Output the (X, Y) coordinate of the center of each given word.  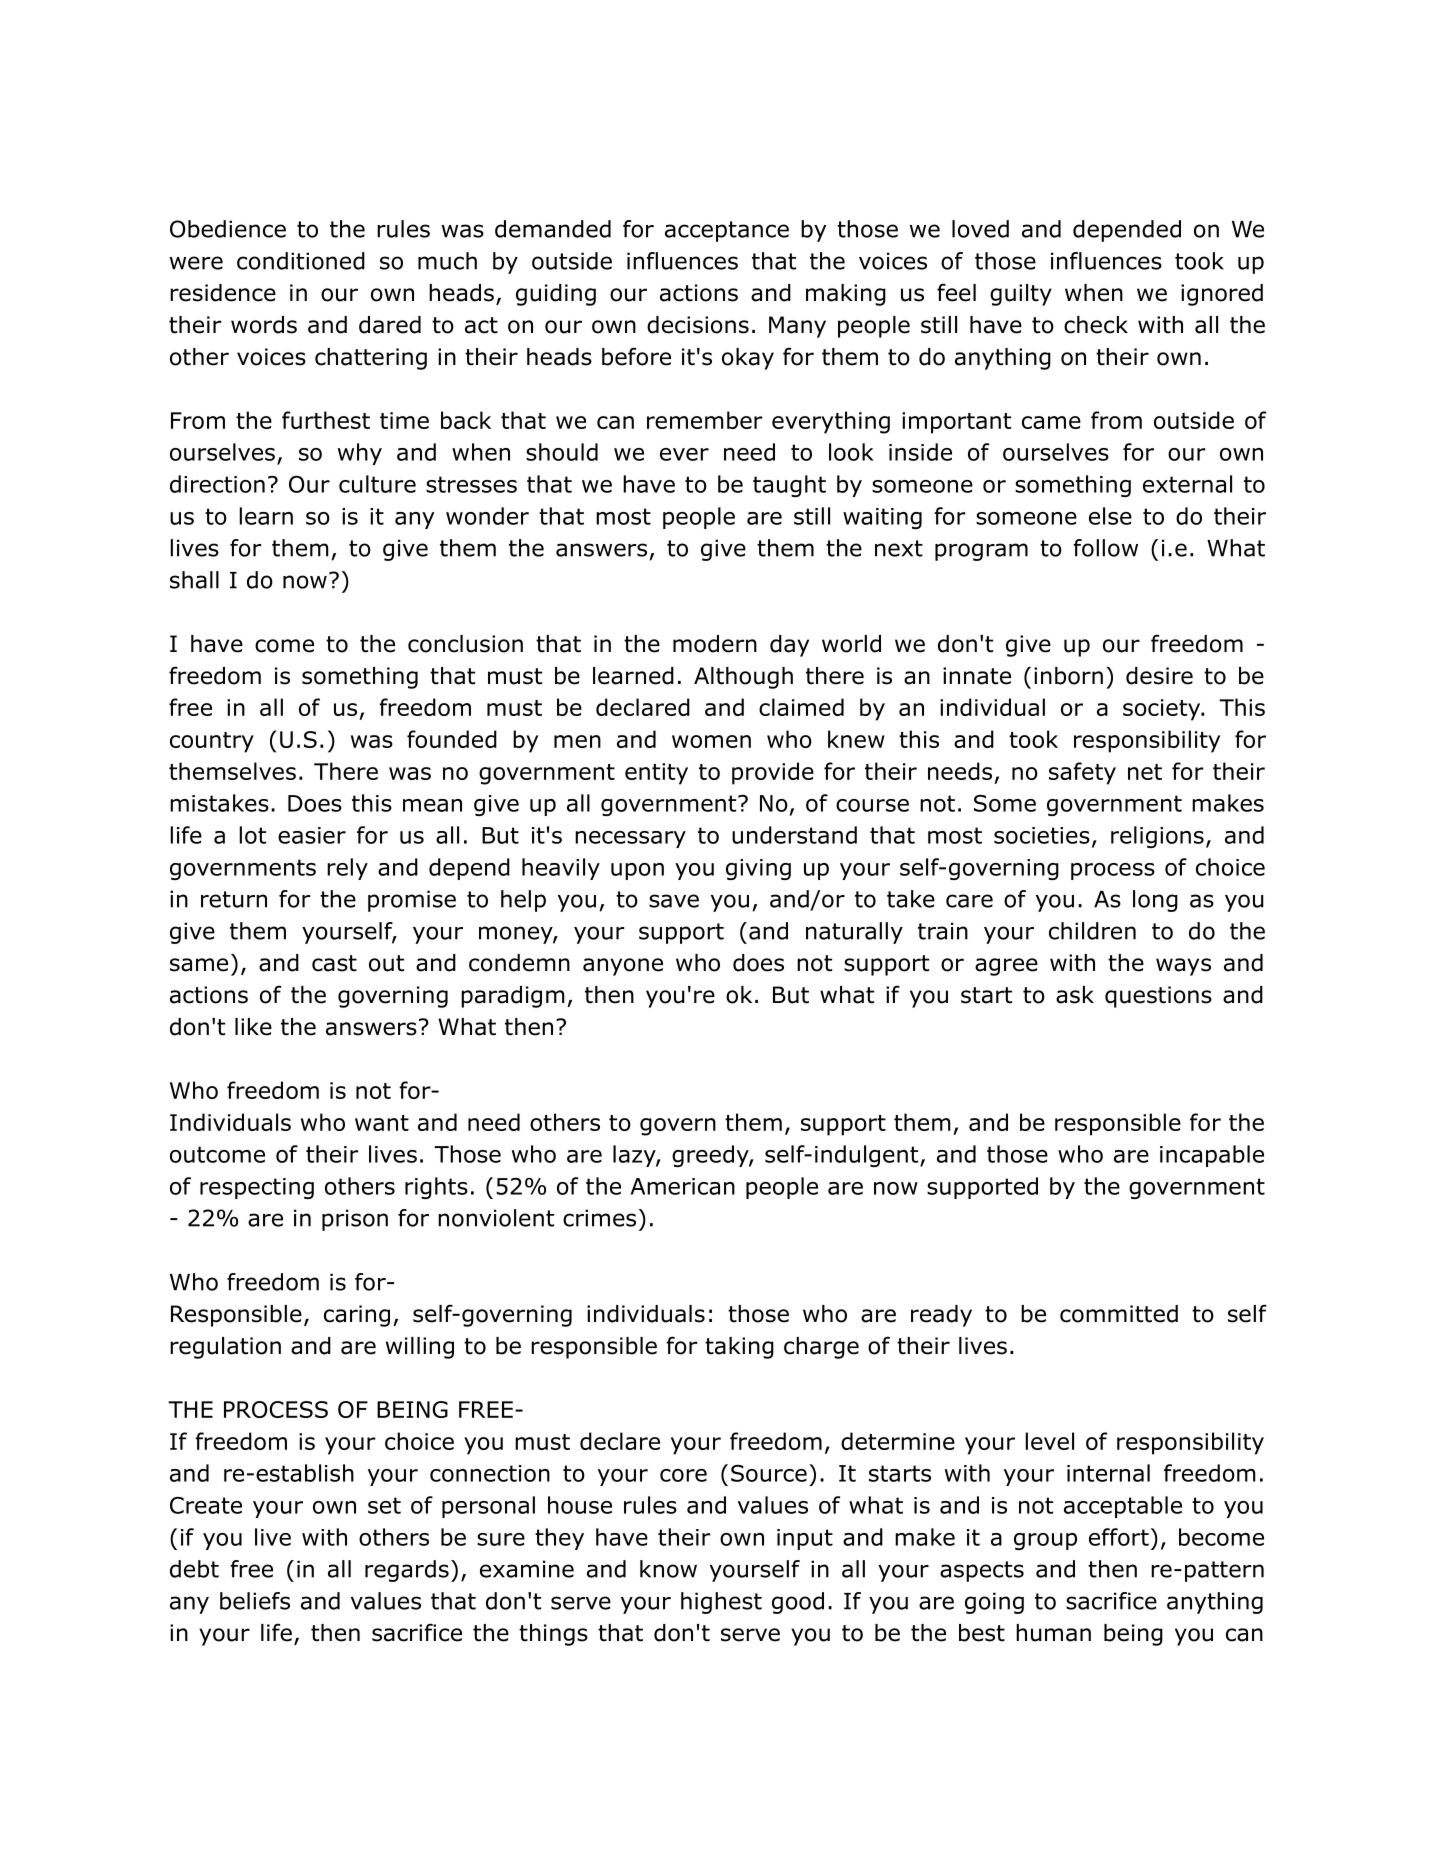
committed (1119, 1314)
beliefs (255, 1601)
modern (715, 644)
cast (334, 963)
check (1096, 325)
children (1092, 931)
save (674, 901)
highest (721, 1603)
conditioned (301, 261)
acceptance (727, 231)
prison (355, 1220)
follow (1105, 548)
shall (194, 580)
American (683, 1186)
